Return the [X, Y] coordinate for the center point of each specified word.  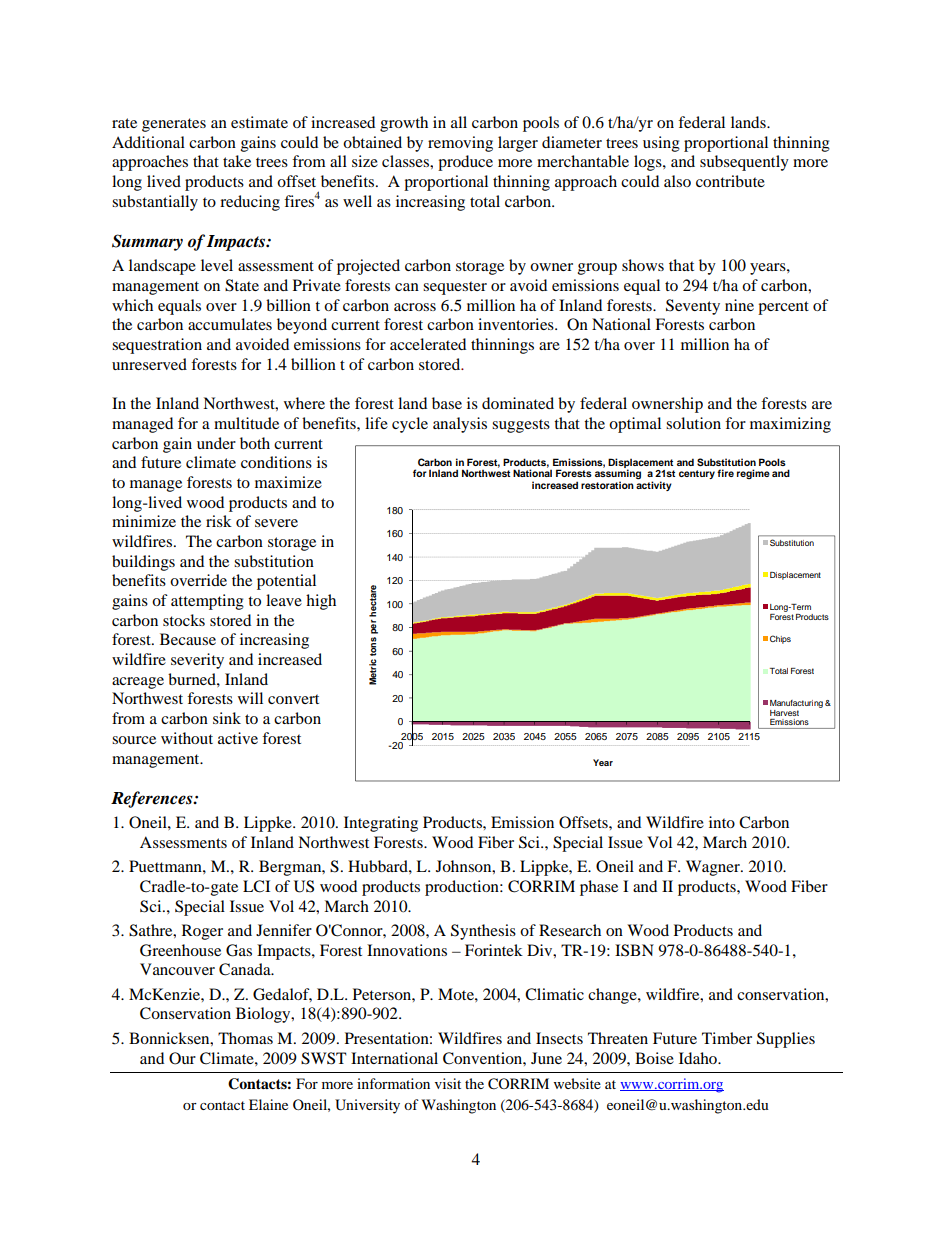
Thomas [245, 1038]
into [722, 822]
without [187, 738]
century [697, 474]
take [237, 161]
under [216, 443]
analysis [460, 425]
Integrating [381, 824]
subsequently [744, 163]
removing [460, 144]
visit [448, 1083]
